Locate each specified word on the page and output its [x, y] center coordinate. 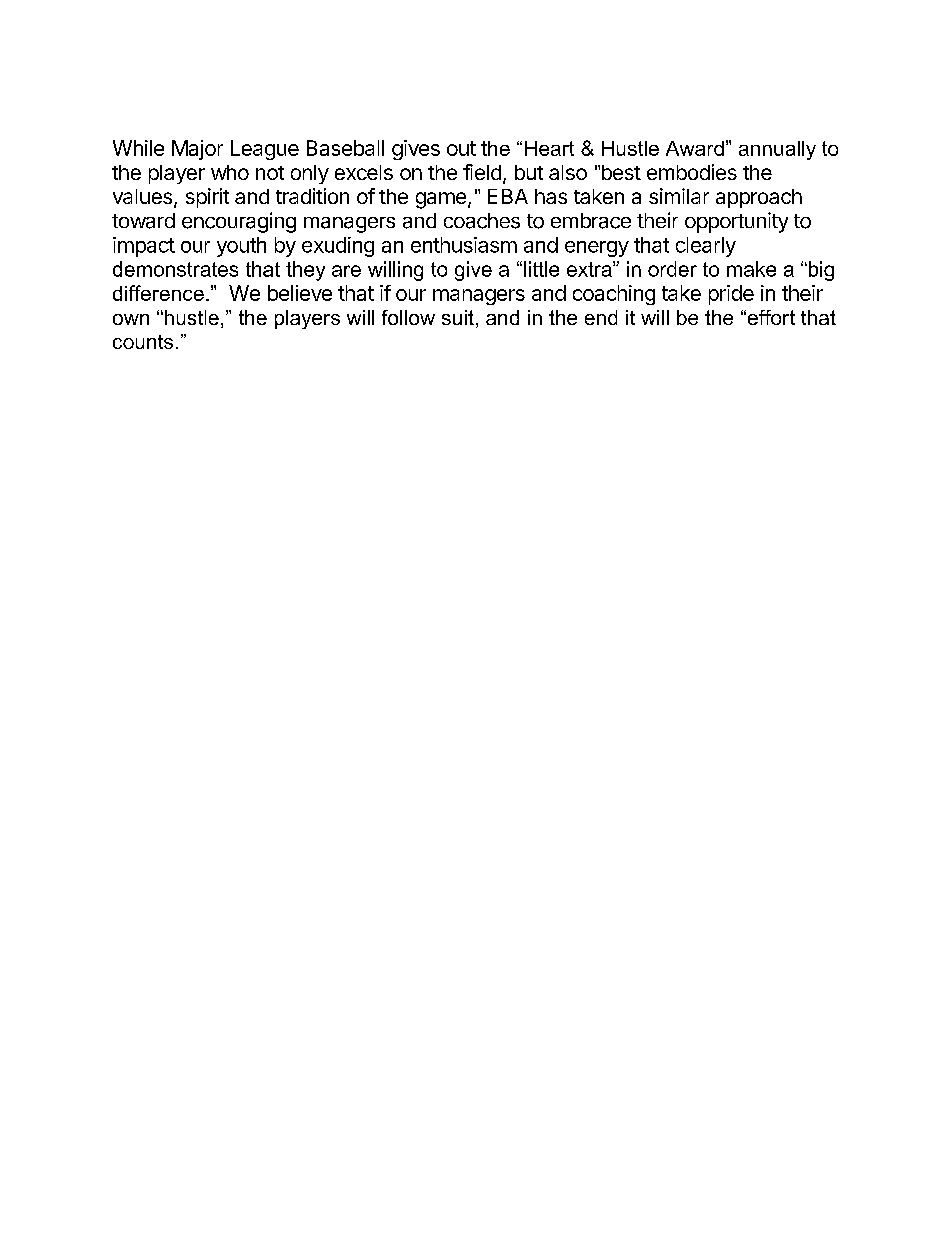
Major [197, 150]
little [541, 269]
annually [777, 150]
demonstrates [175, 269]
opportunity [736, 222]
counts [143, 342]
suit [458, 317]
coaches [482, 221]
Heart [549, 148]
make [751, 269]
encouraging [239, 222]
